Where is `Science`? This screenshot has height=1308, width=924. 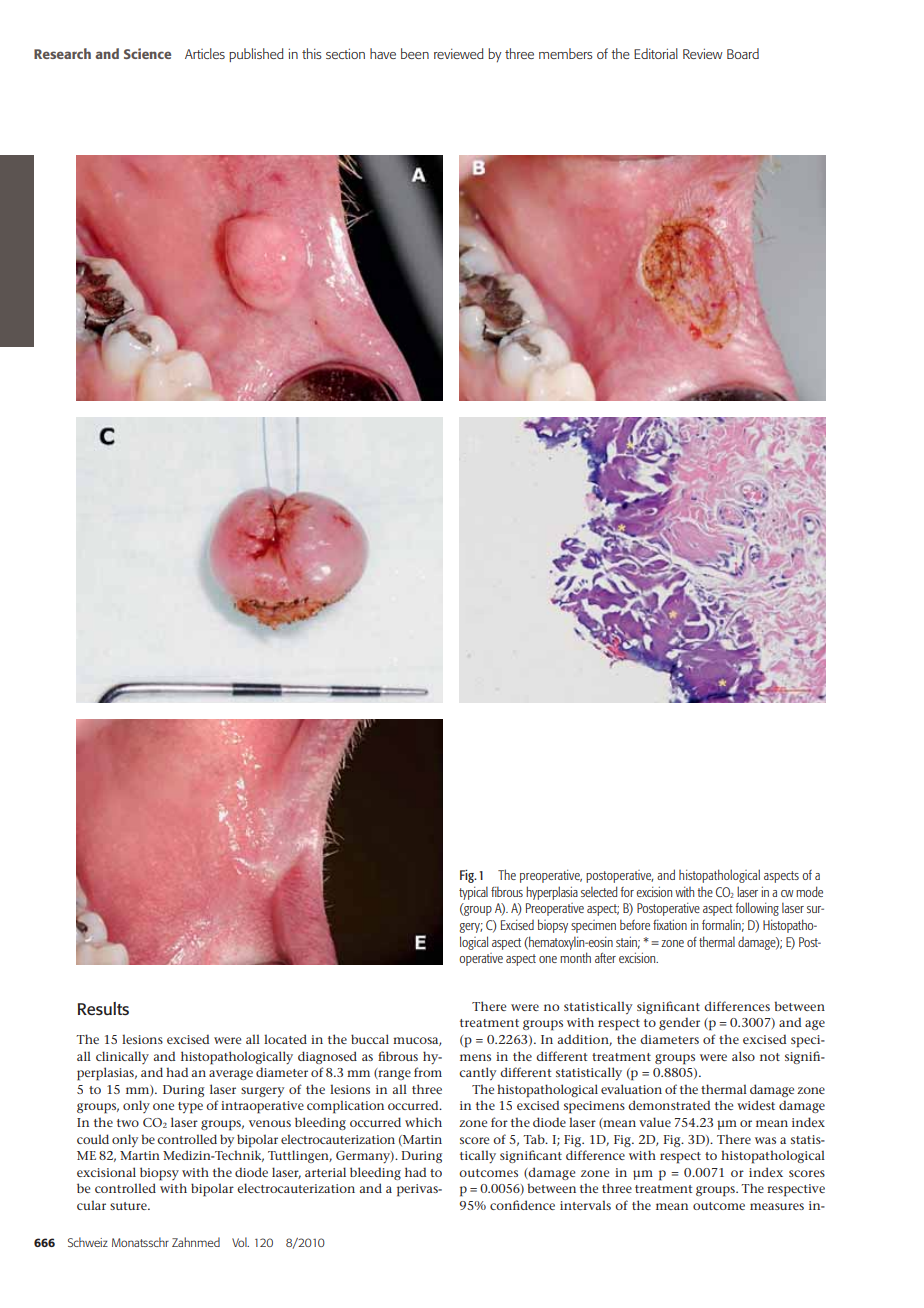
Science is located at coordinates (147, 53).
